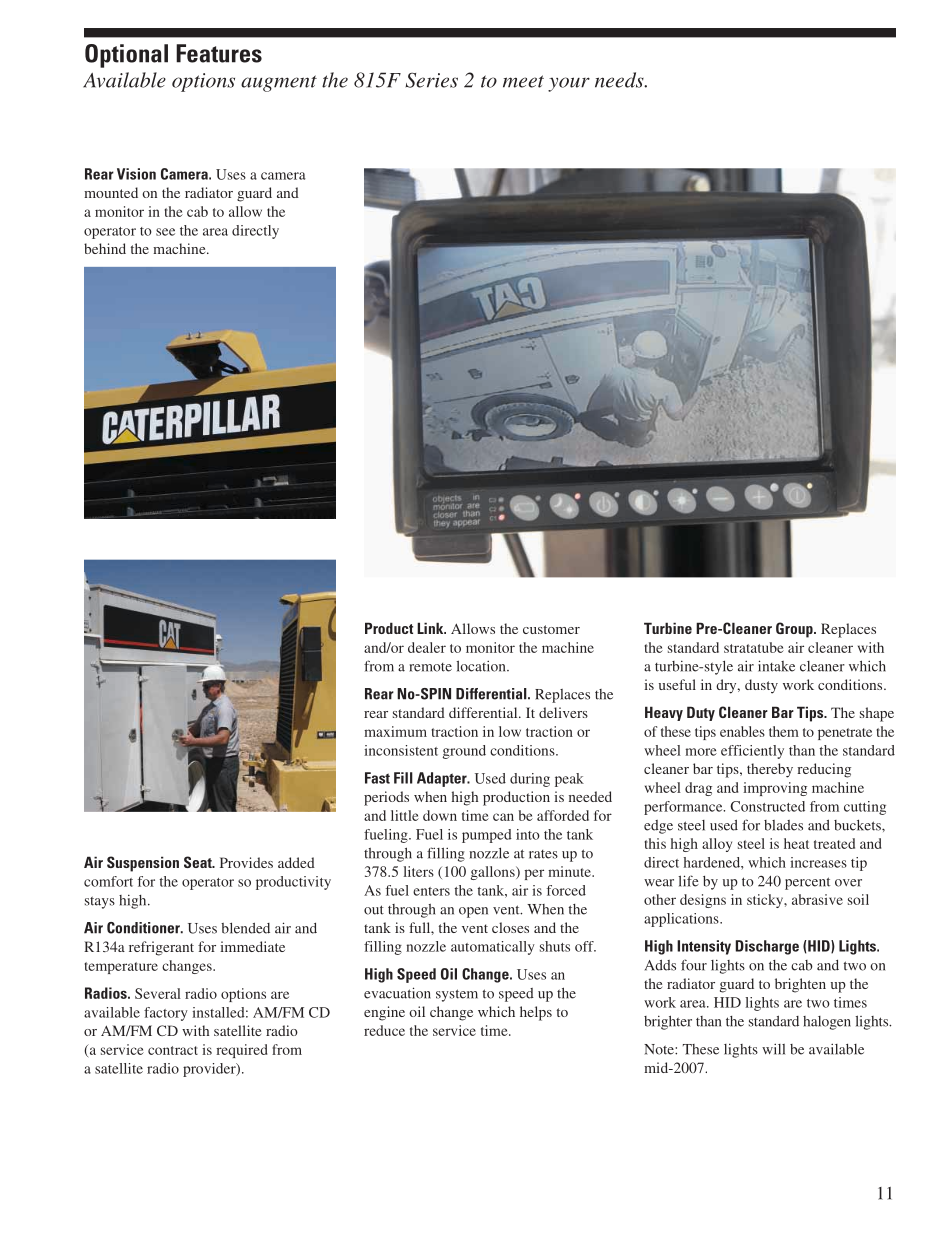 Image resolution: width=952 pixels, height=1233 pixels. What do you see at coordinates (523, 81) in the image?
I see `meet` at bounding box center [523, 81].
